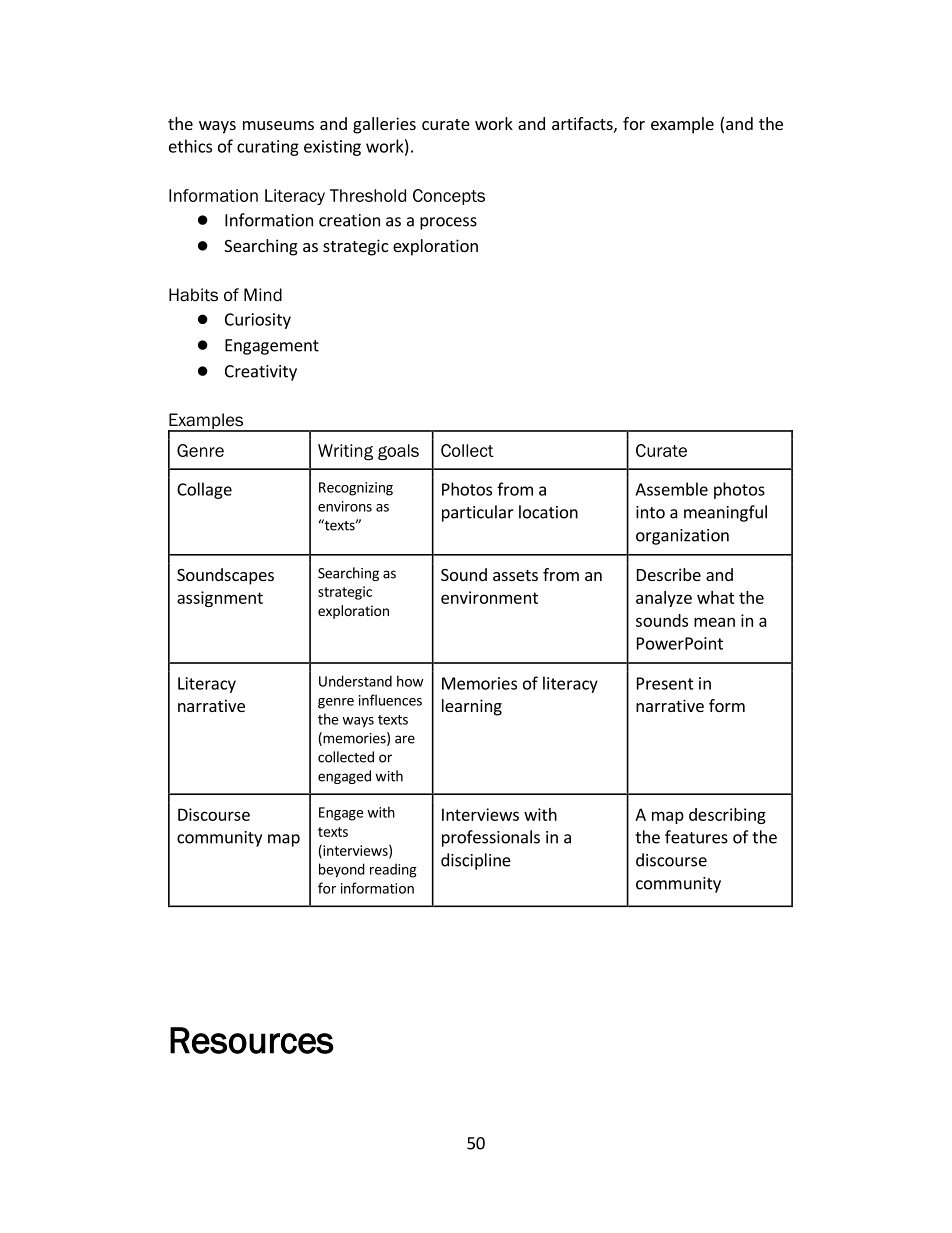 The width and height of the image is (952, 1233). Describe the element at coordinates (204, 490) in the image. I see `Collage` at that location.
